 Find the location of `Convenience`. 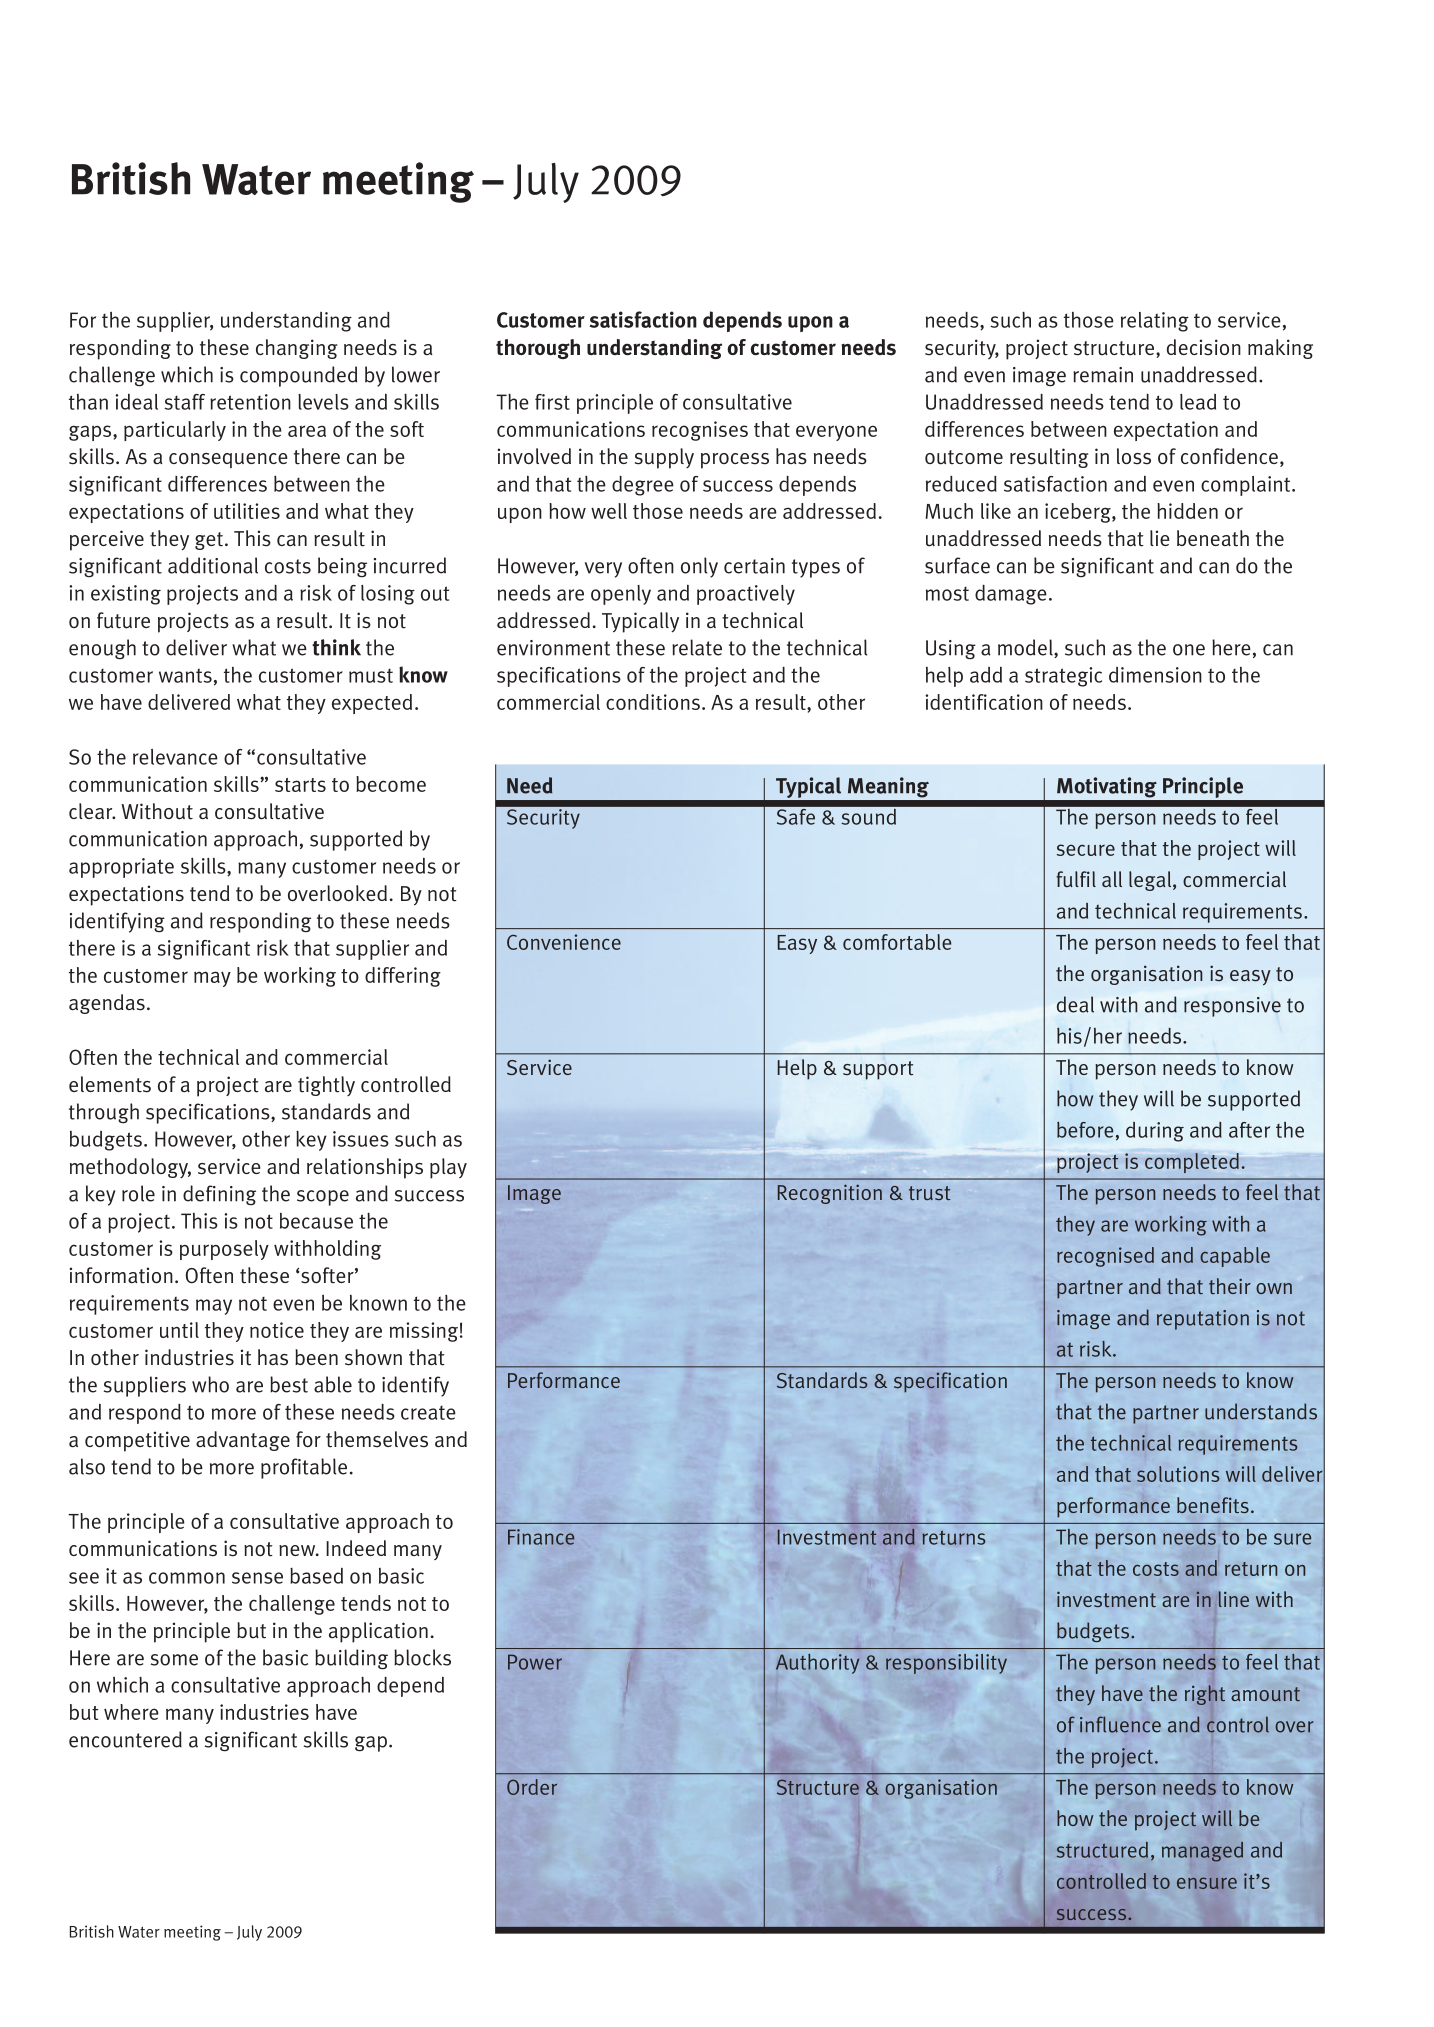

Convenience is located at coordinates (564, 942).
